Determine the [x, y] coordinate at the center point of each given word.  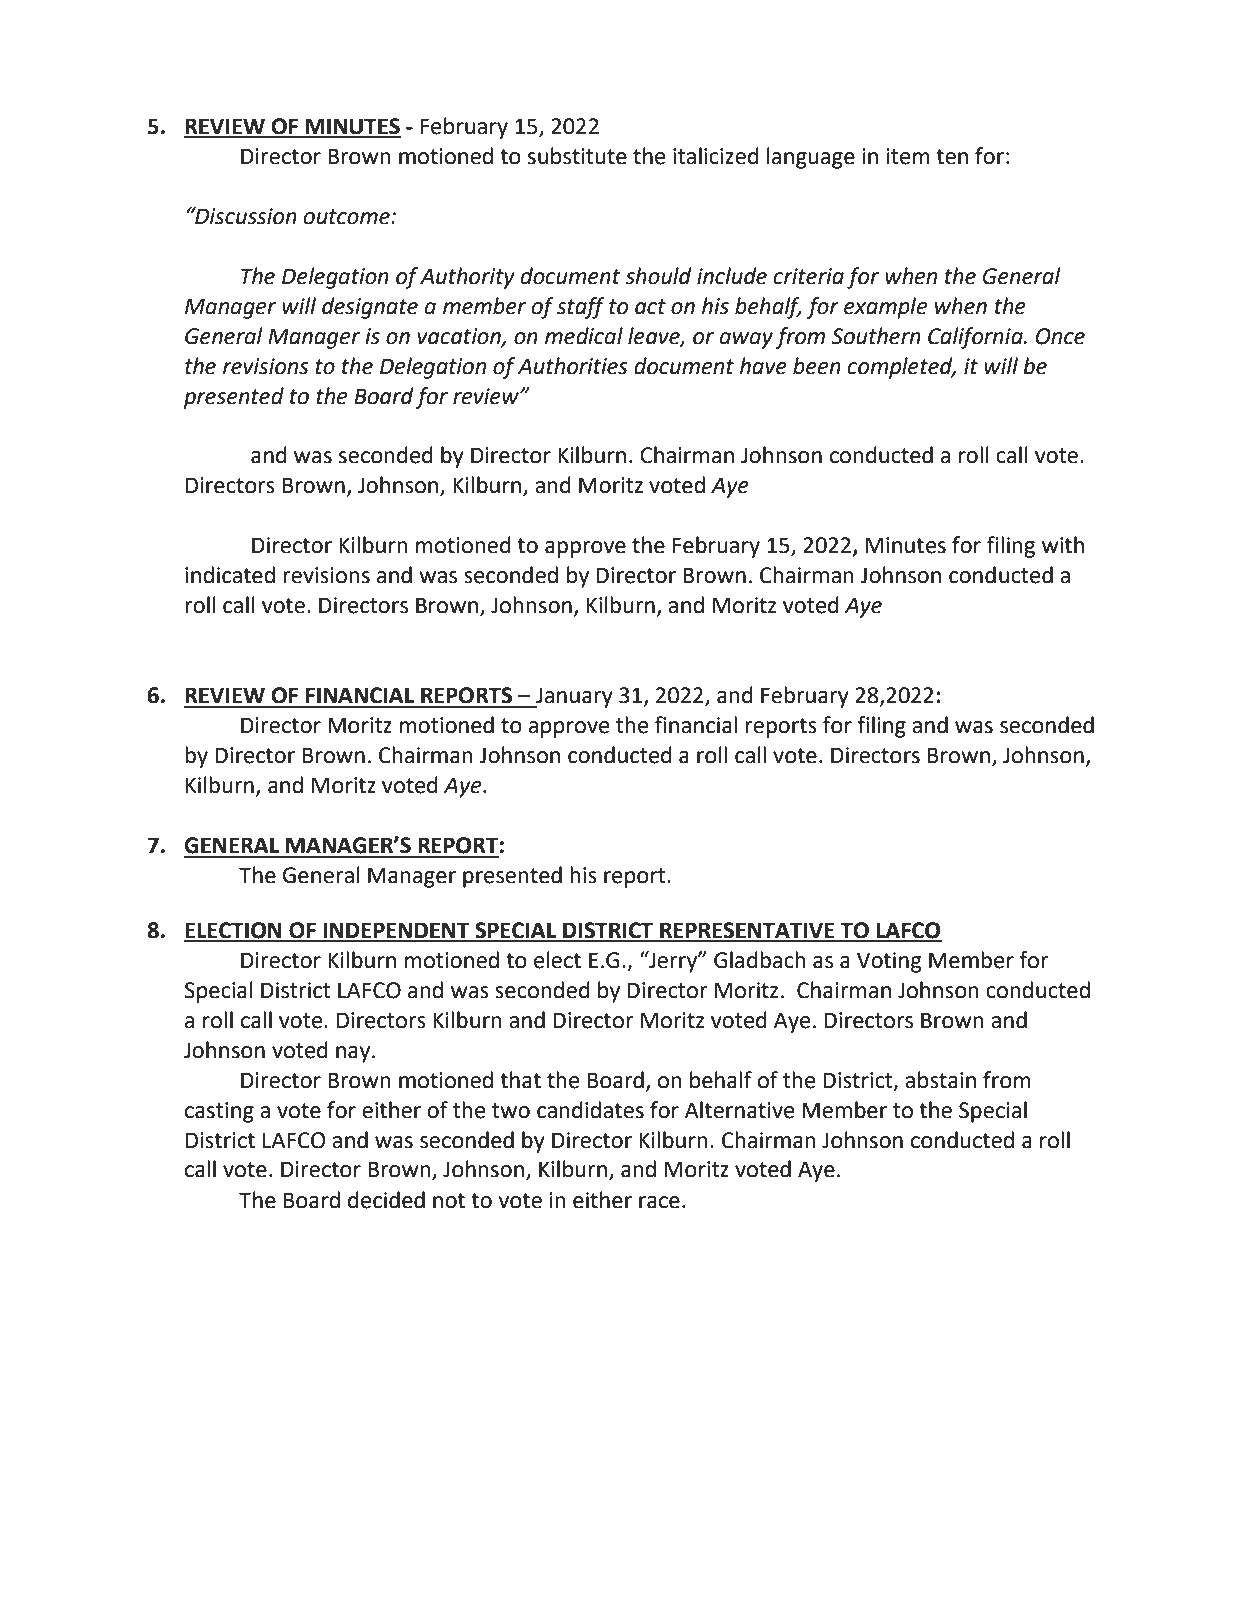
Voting [889, 962]
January [573, 697]
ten [952, 157]
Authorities [573, 366]
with [1063, 545]
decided [386, 1200]
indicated [230, 575]
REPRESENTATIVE [747, 931]
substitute [577, 156]
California [976, 338]
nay [354, 1054]
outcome [348, 217]
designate [370, 308]
